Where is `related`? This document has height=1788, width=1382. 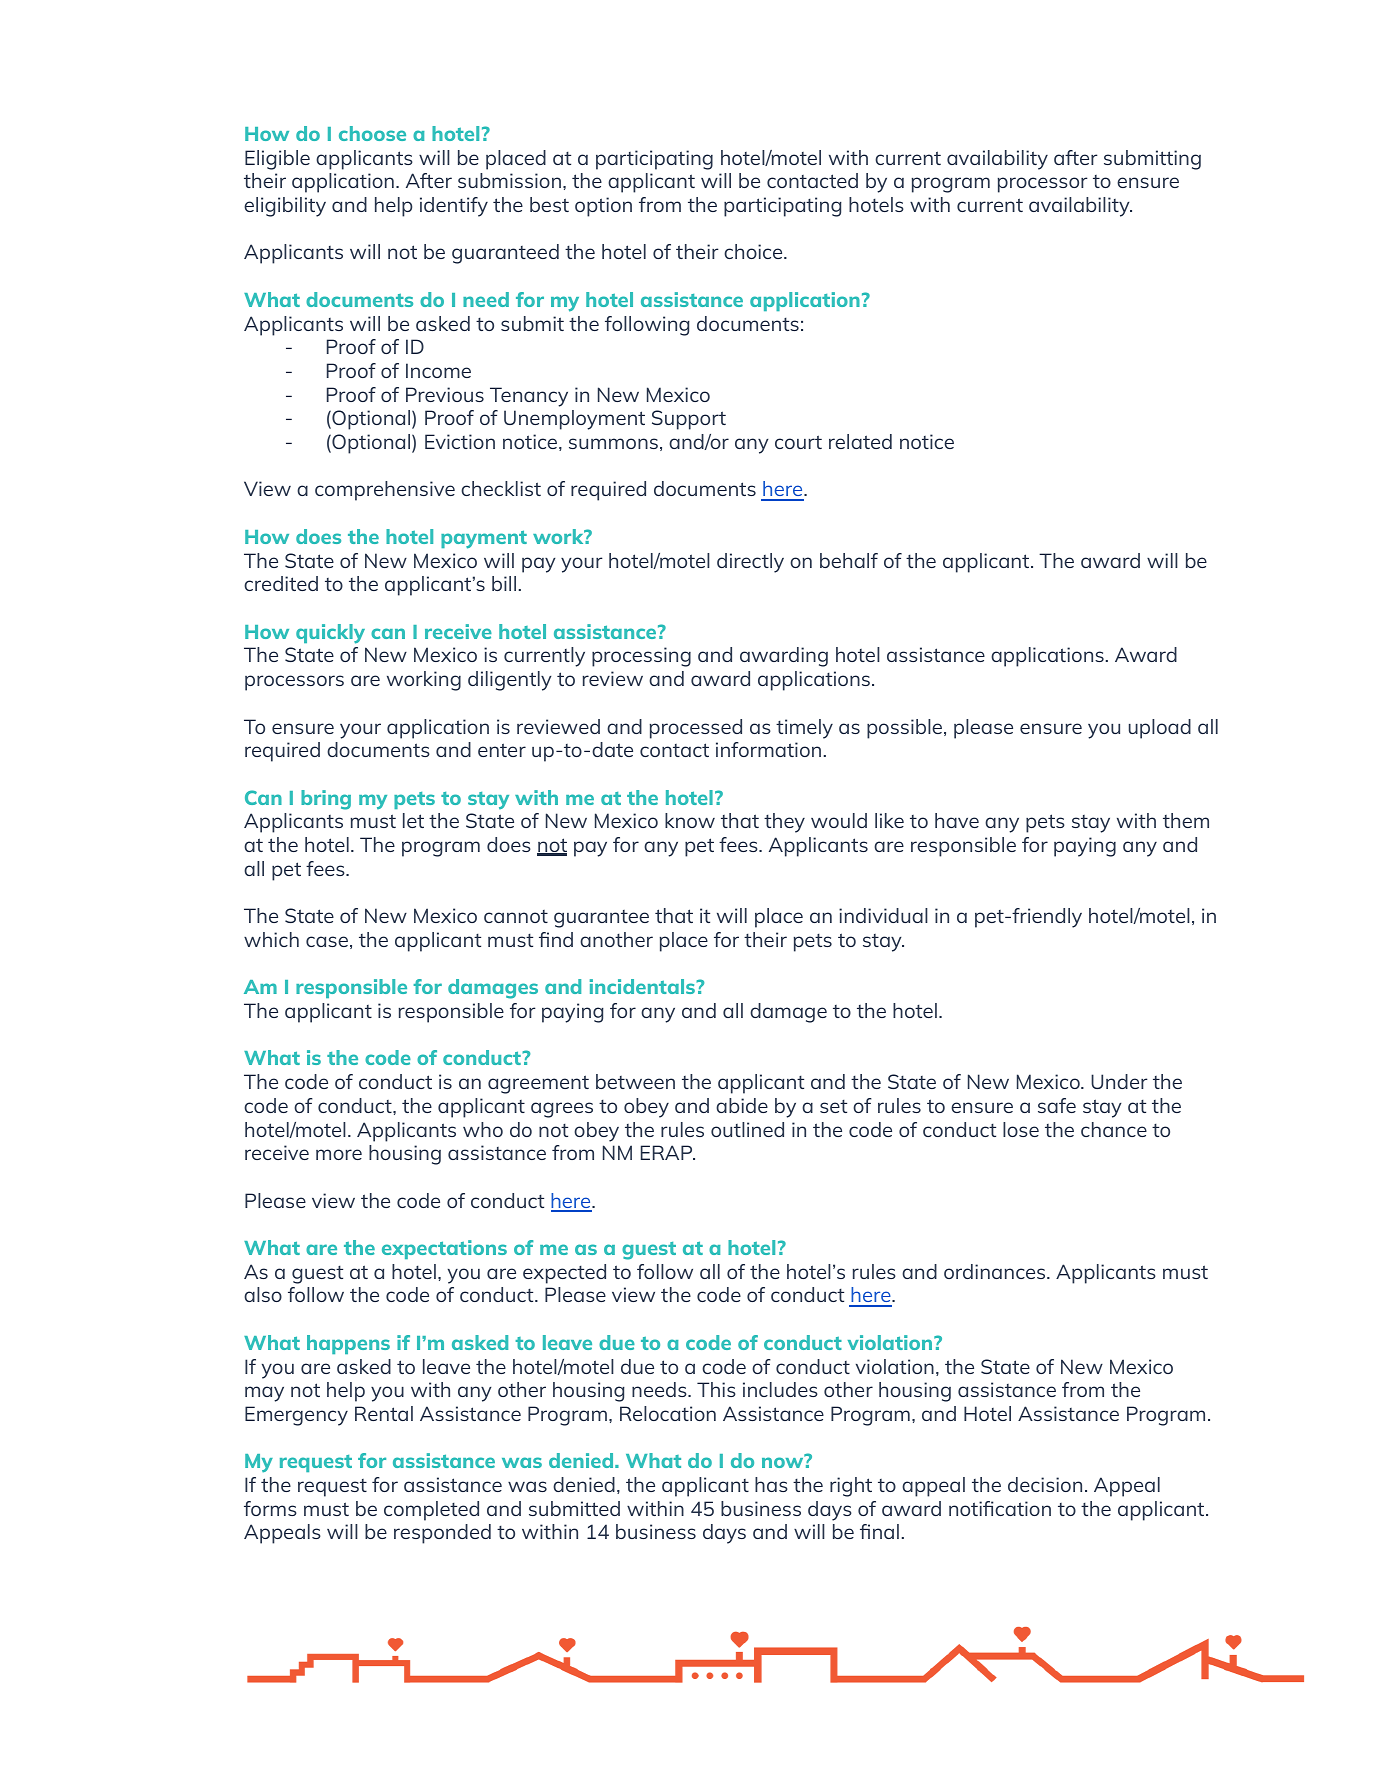 related is located at coordinates (860, 441).
